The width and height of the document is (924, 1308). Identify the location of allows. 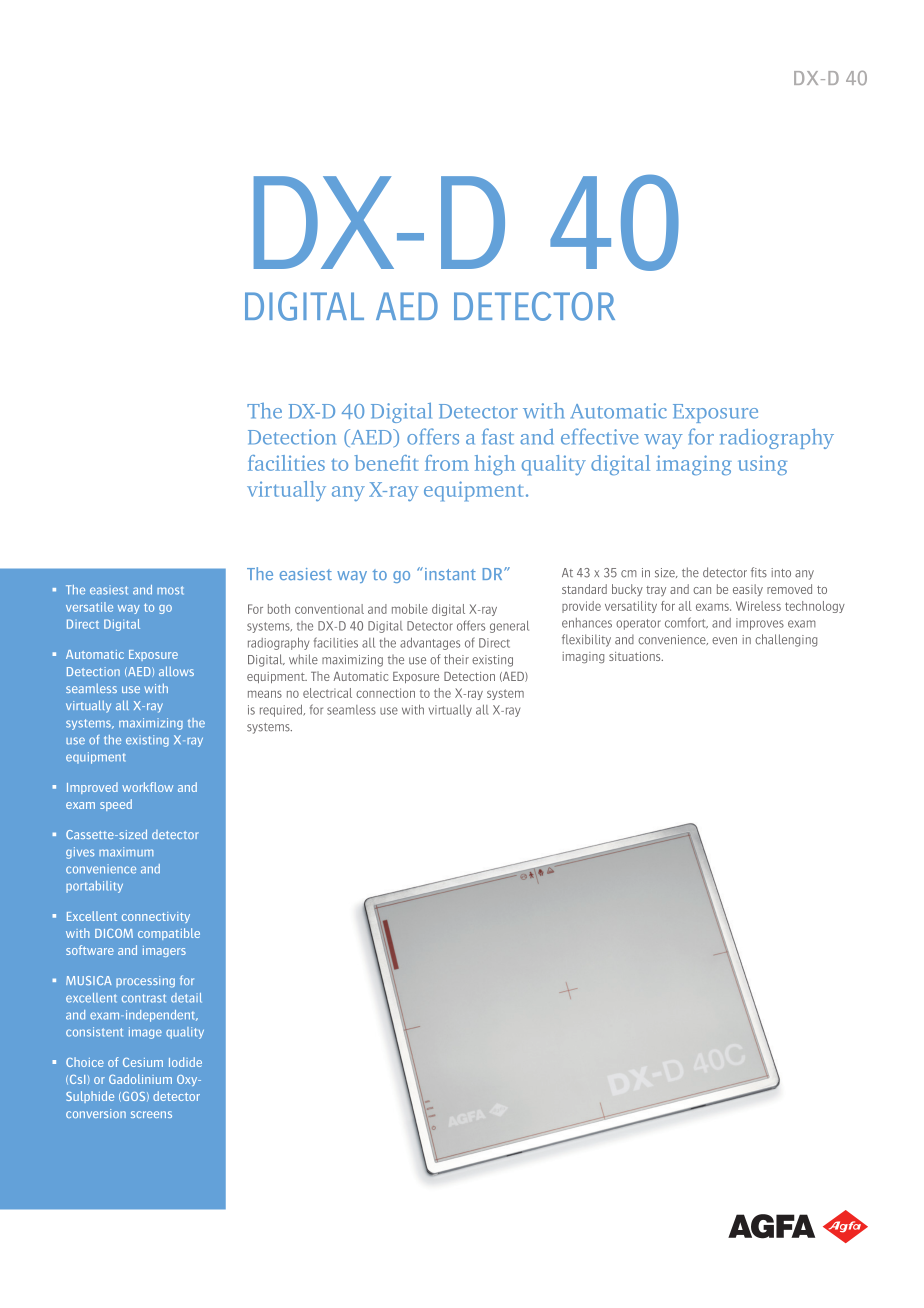
(176, 671).
